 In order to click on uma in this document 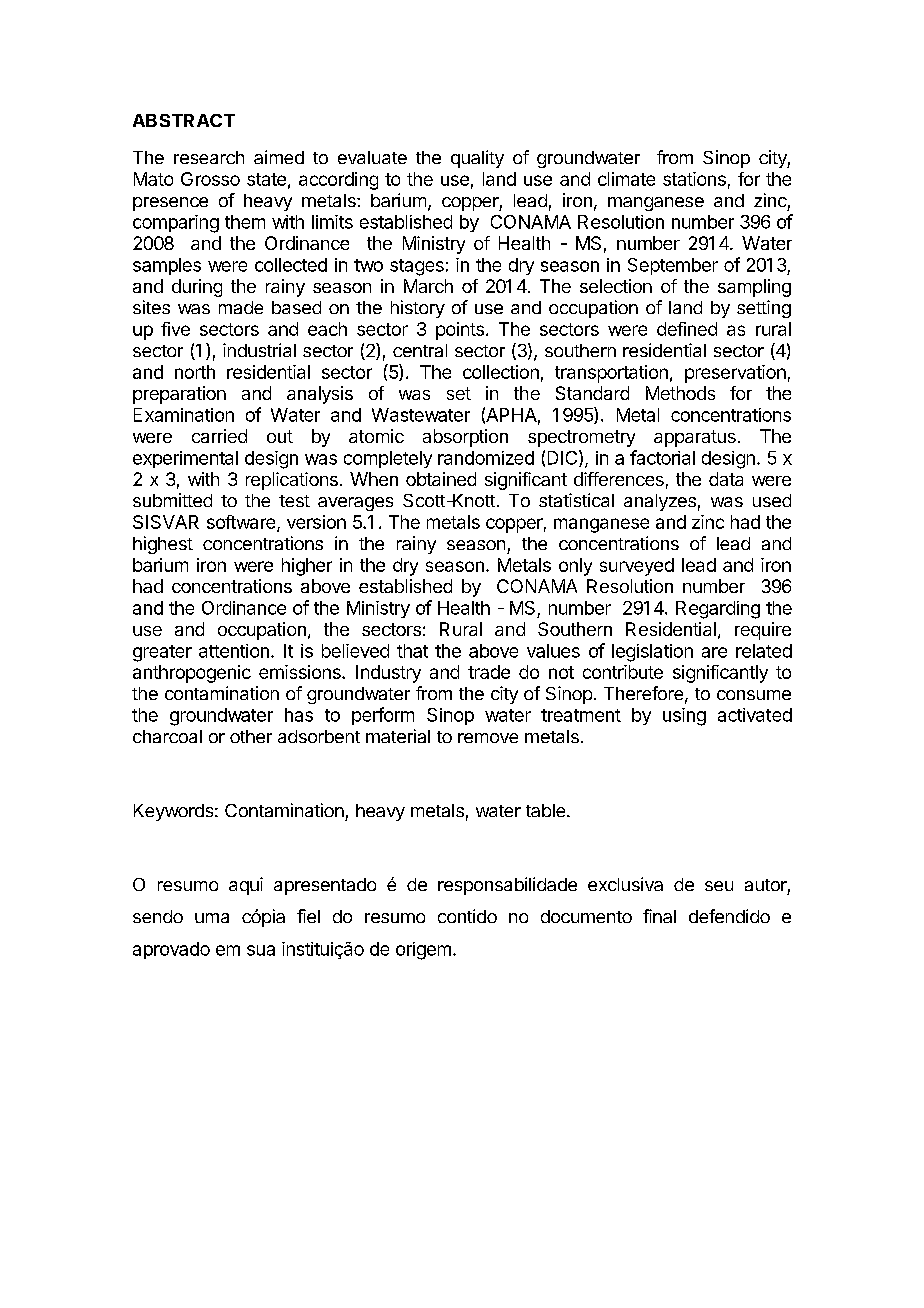, I will do `click(212, 918)`.
